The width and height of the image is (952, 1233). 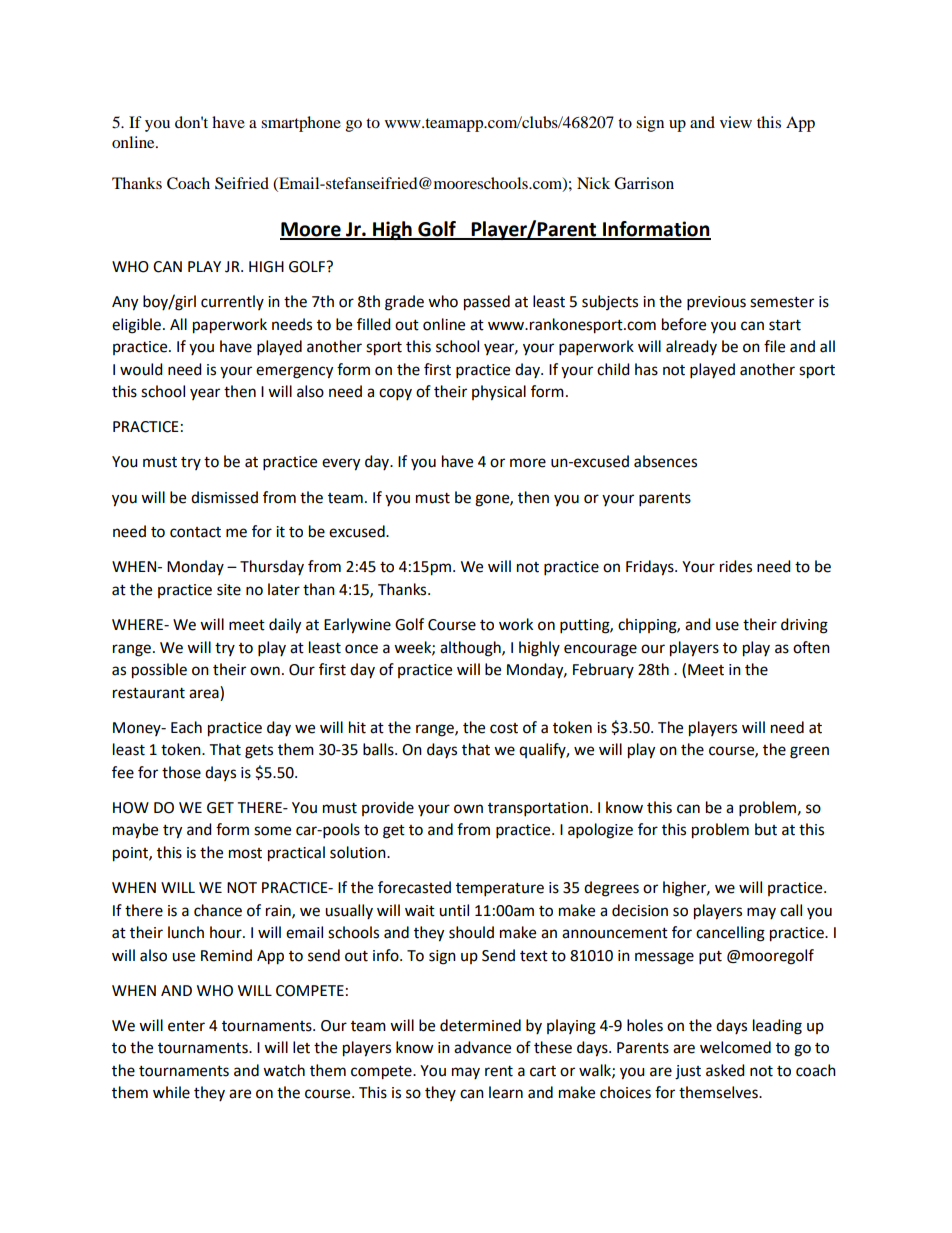 I want to click on most, so click(x=245, y=853).
